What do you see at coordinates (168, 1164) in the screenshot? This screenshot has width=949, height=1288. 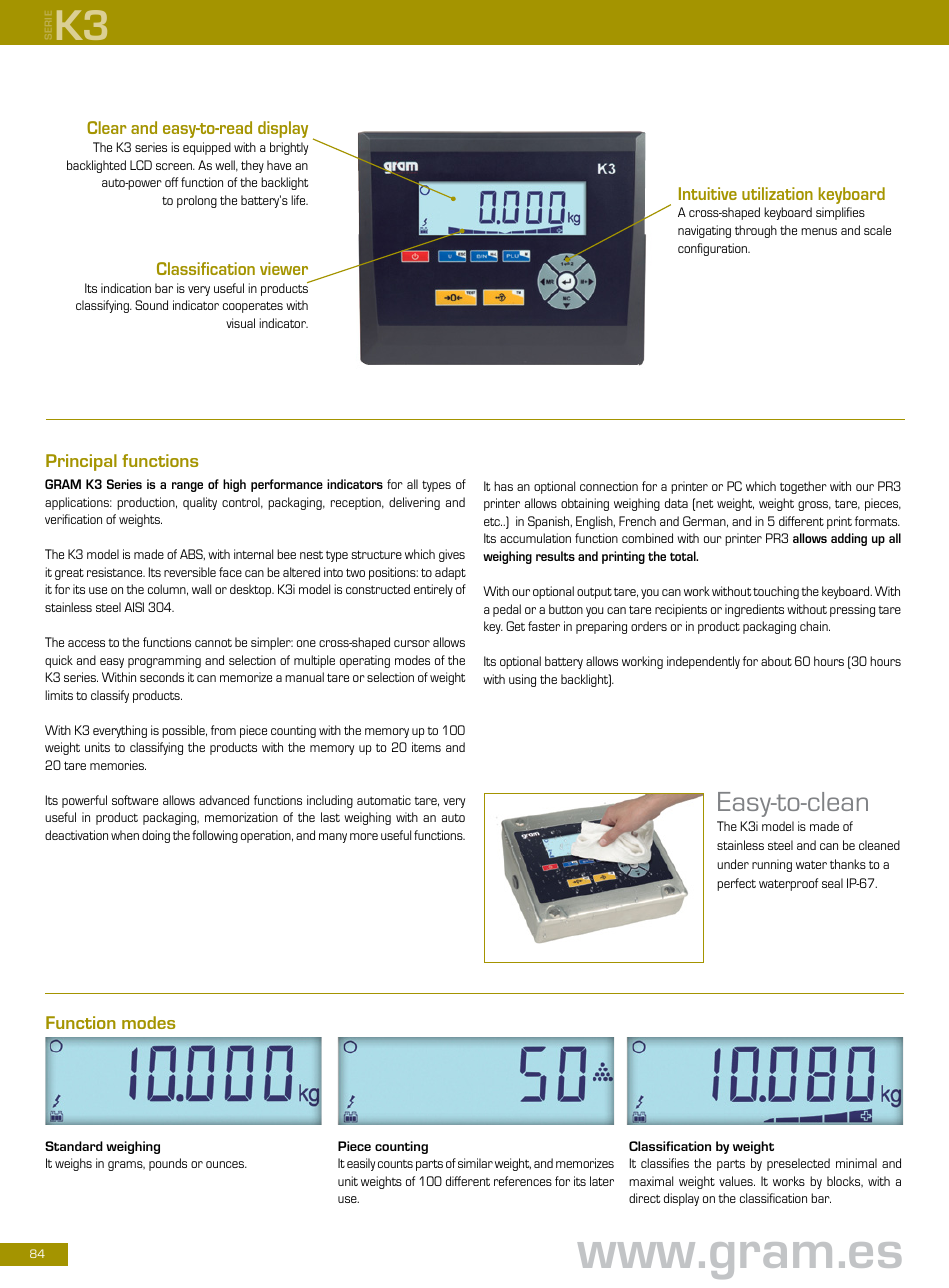 I see `pounds` at bounding box center [168, 1164].
